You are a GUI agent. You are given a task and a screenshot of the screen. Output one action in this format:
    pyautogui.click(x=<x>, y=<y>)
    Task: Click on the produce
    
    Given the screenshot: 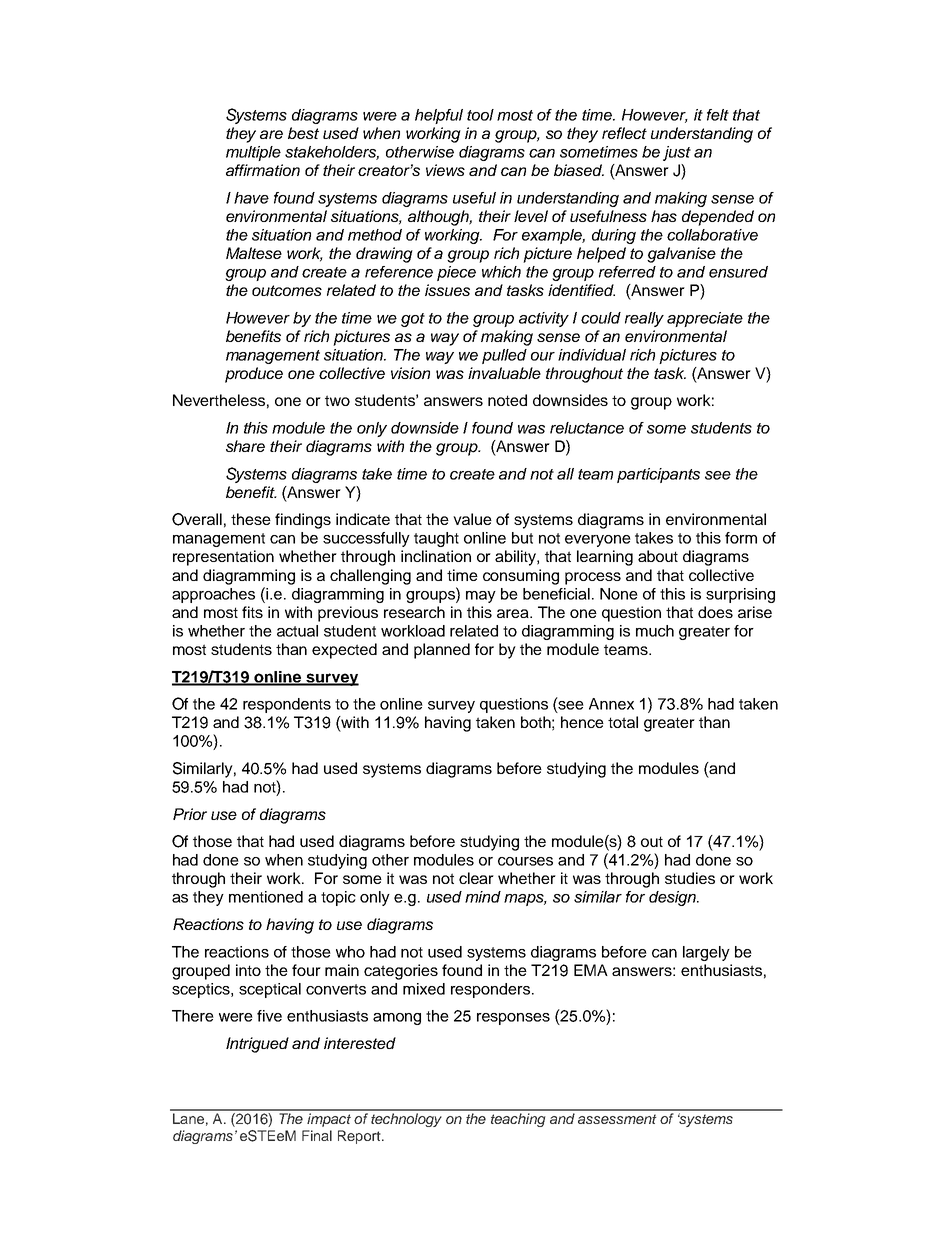 What is the action you would take?
    pyautogui.click(x=254, y=375)
